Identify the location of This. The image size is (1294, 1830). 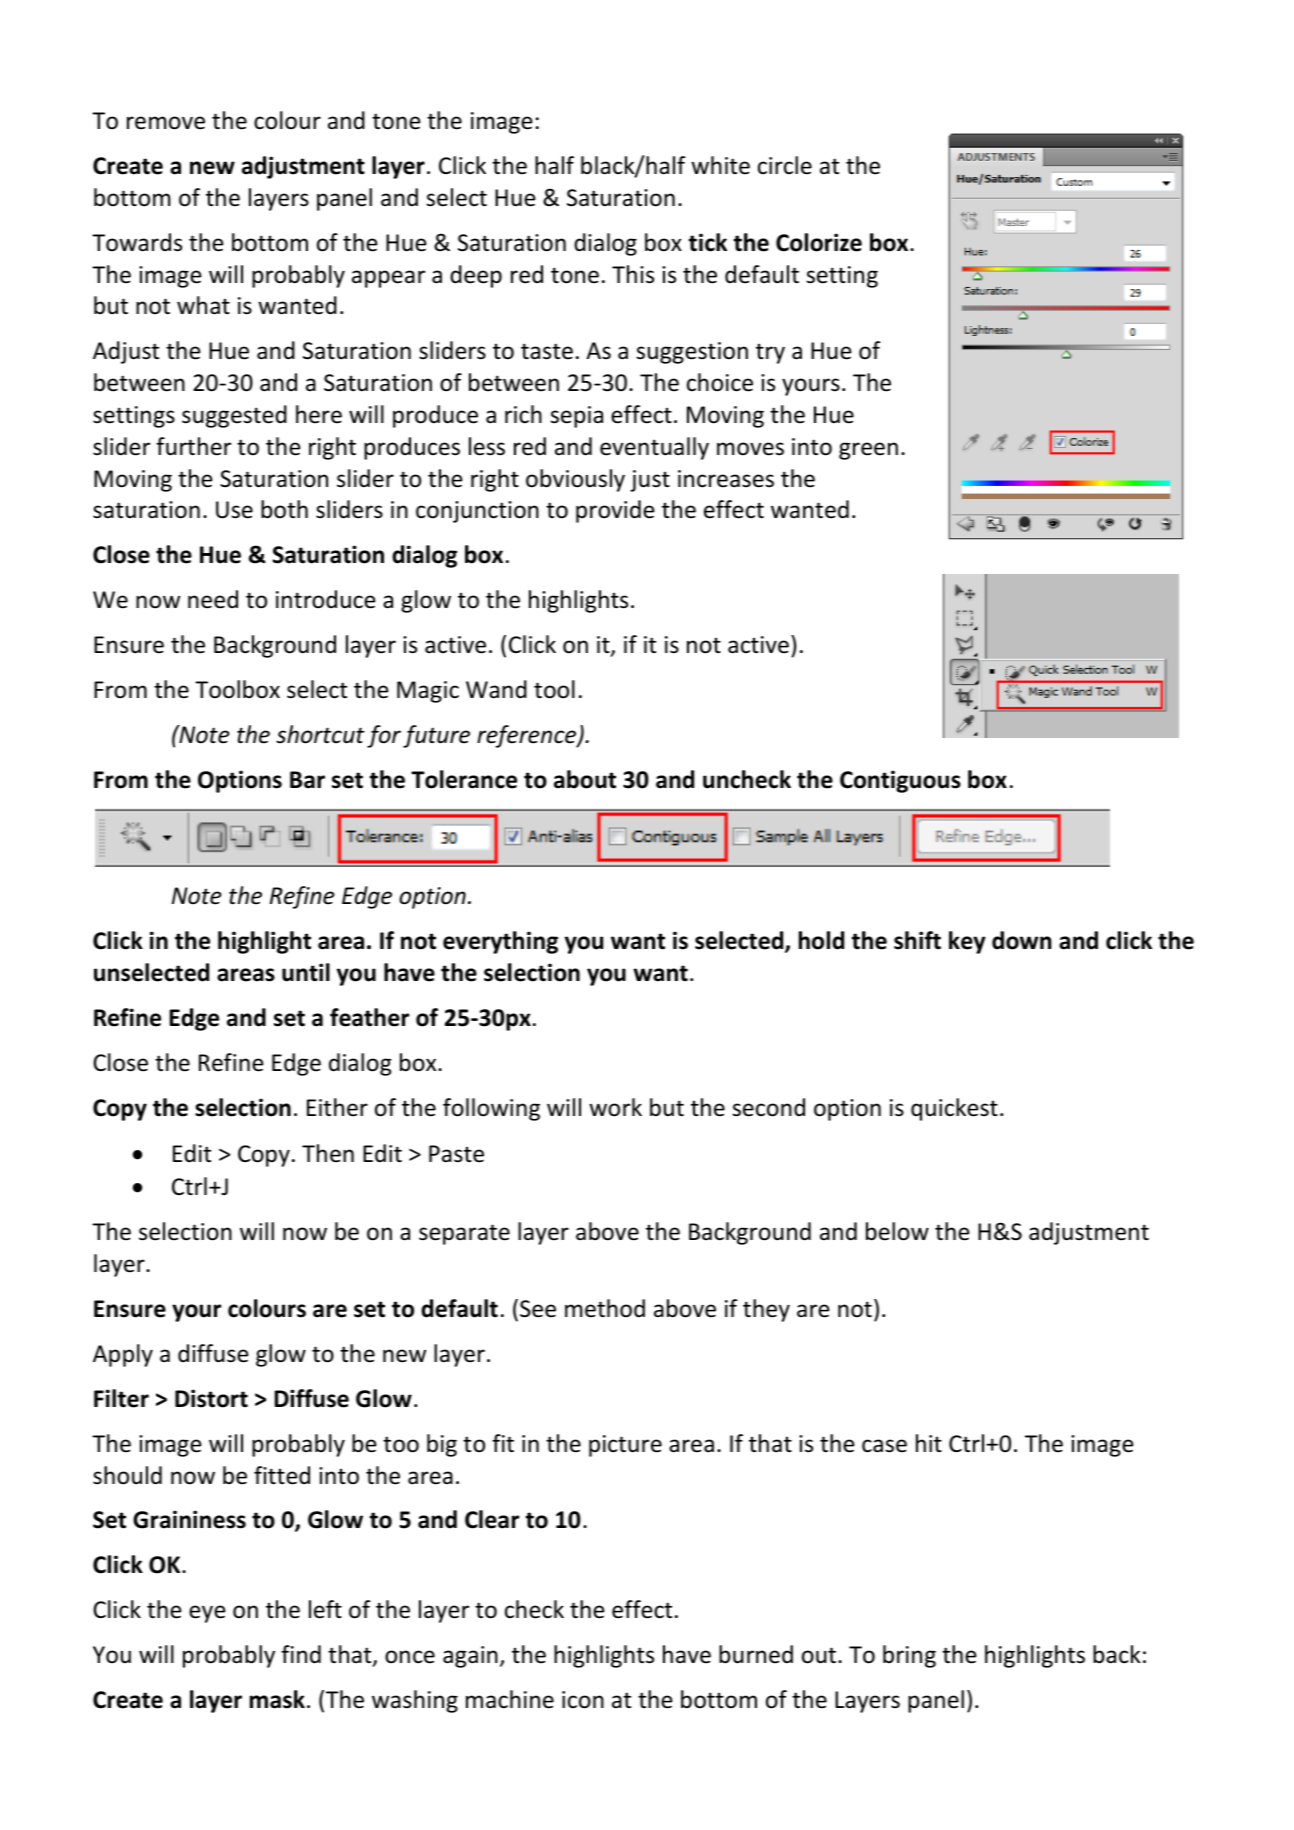
(633, 274).
